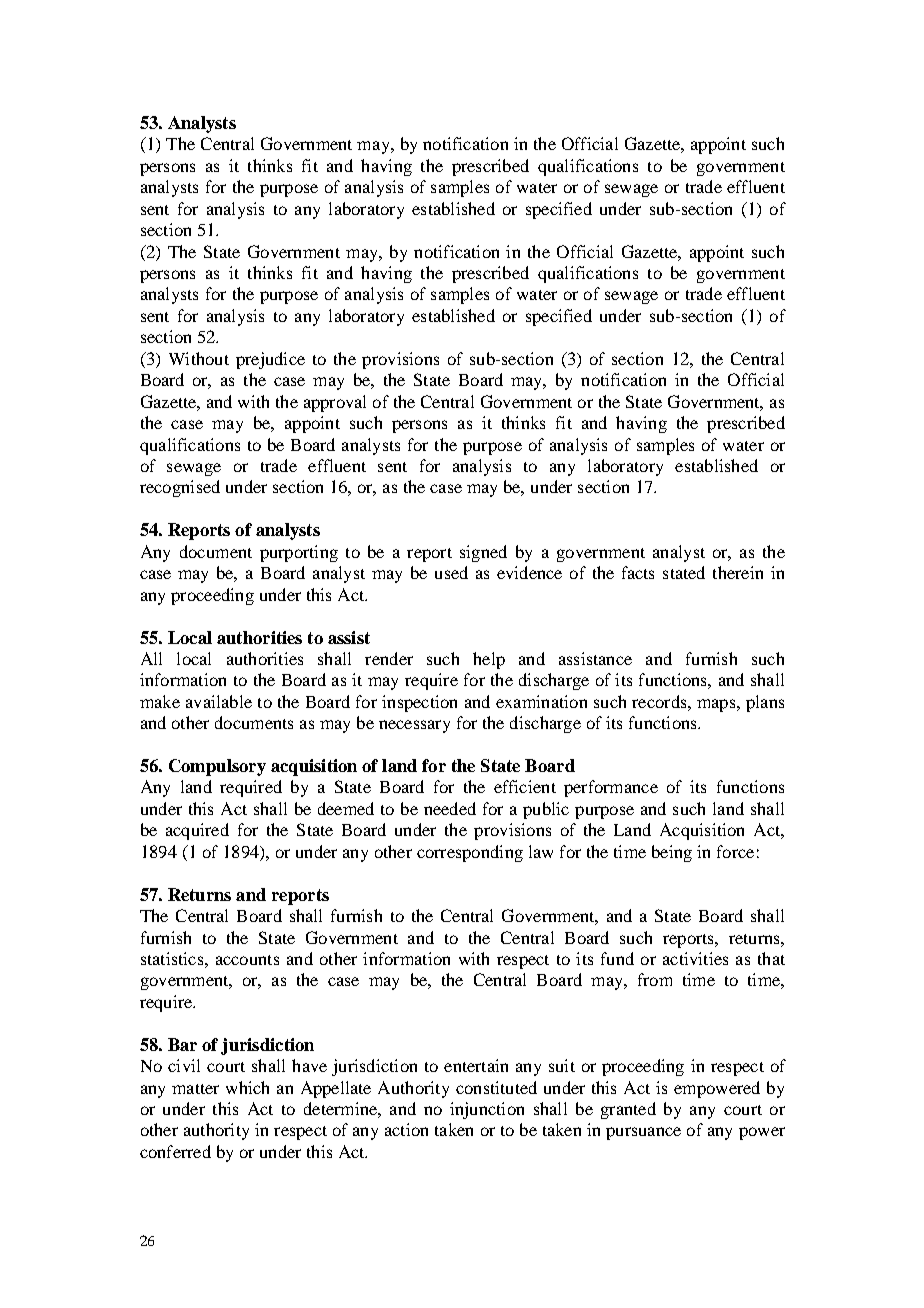 The height and width of the screenshot is (1308, 924). Describe the element at coordinates (643, 1133) in the screenshot. I see `pursuance` at that location.
